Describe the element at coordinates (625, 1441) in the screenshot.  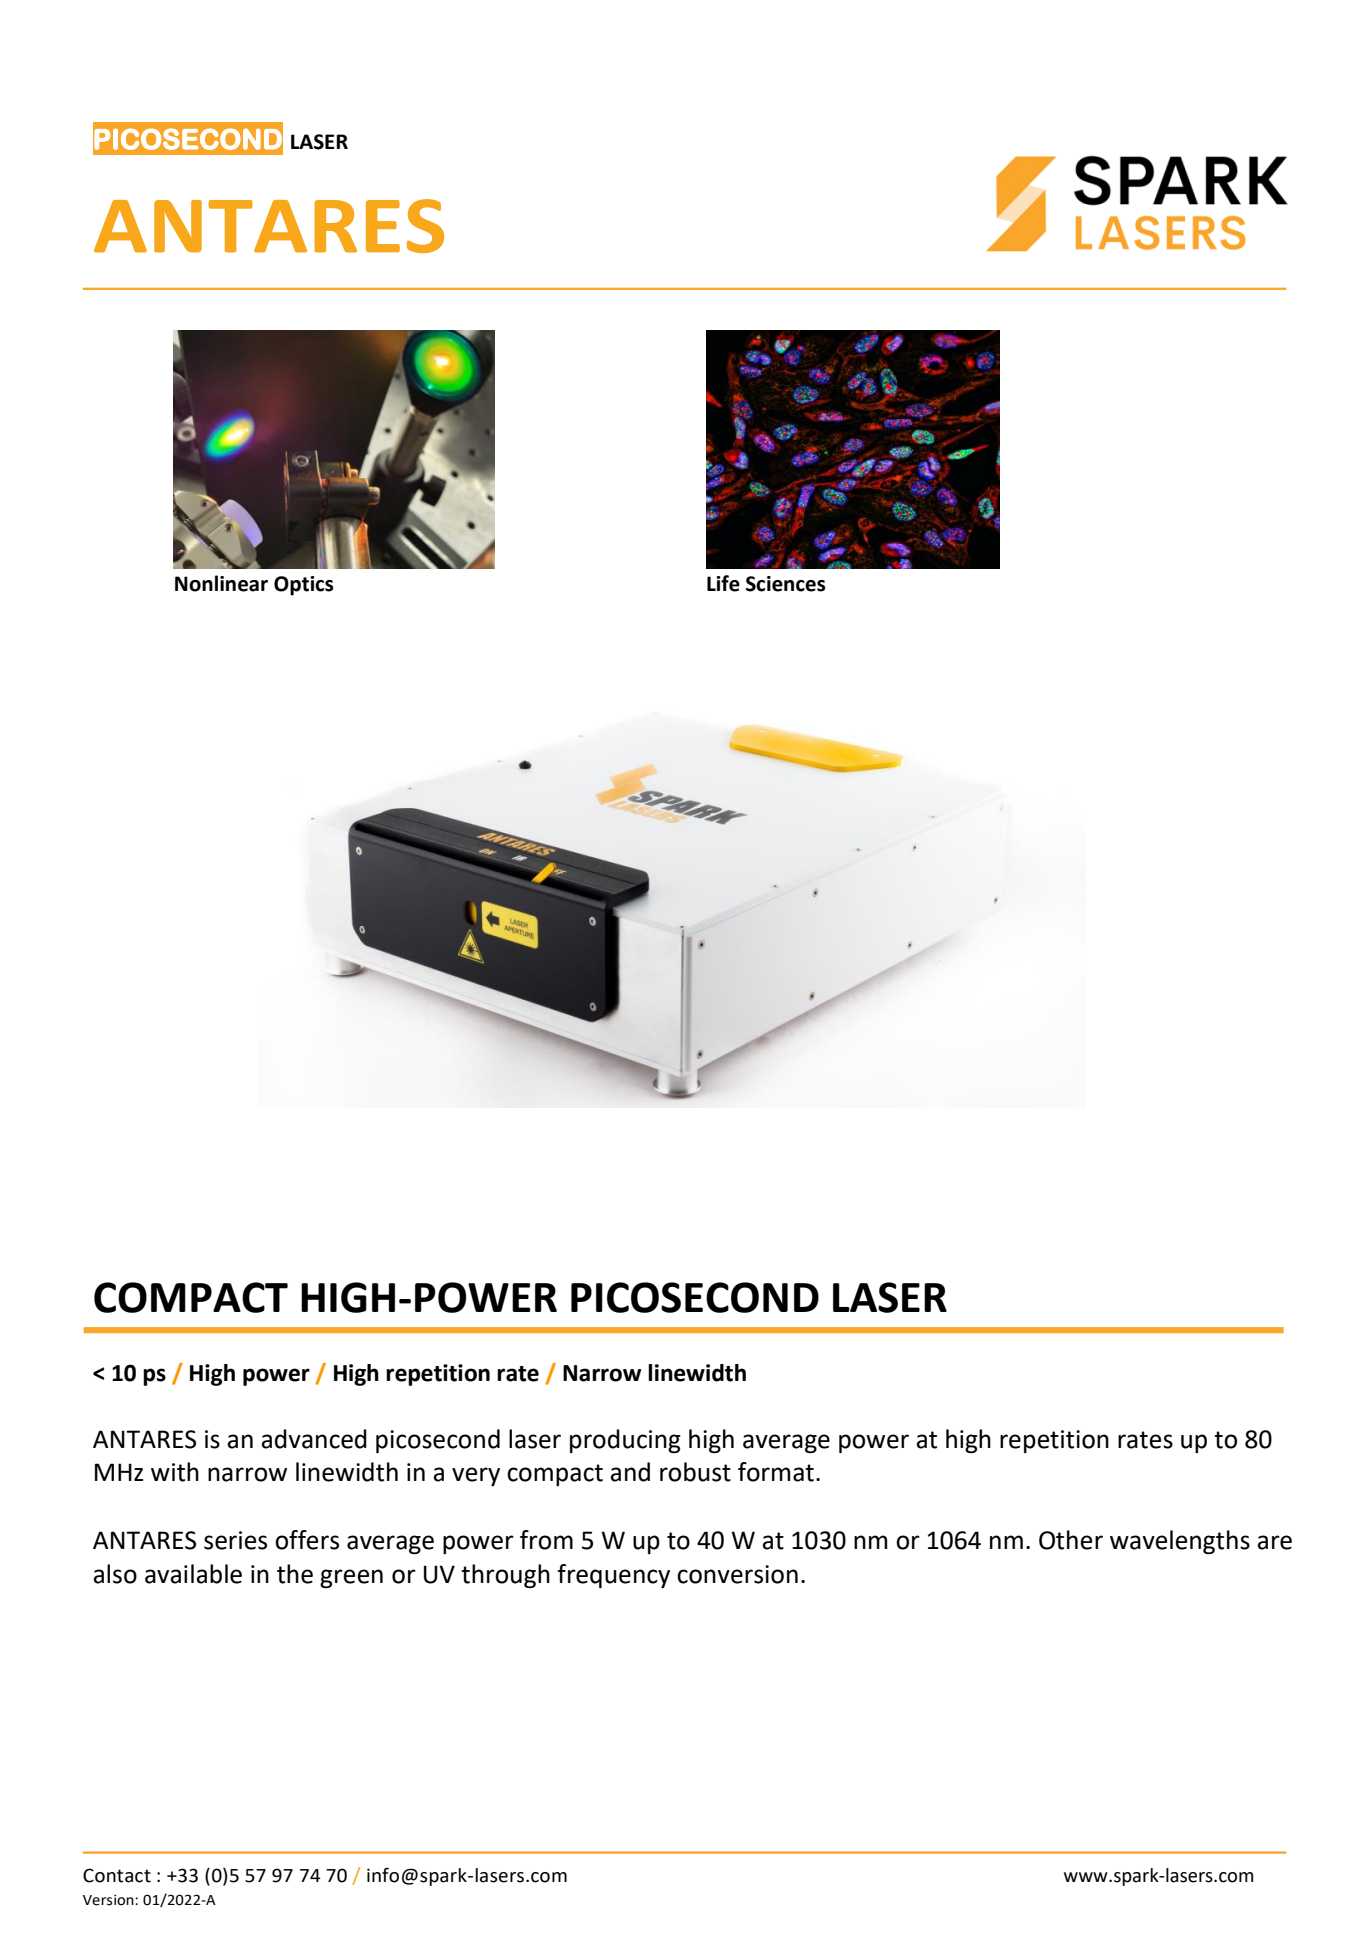
I see `producing` at that location.
